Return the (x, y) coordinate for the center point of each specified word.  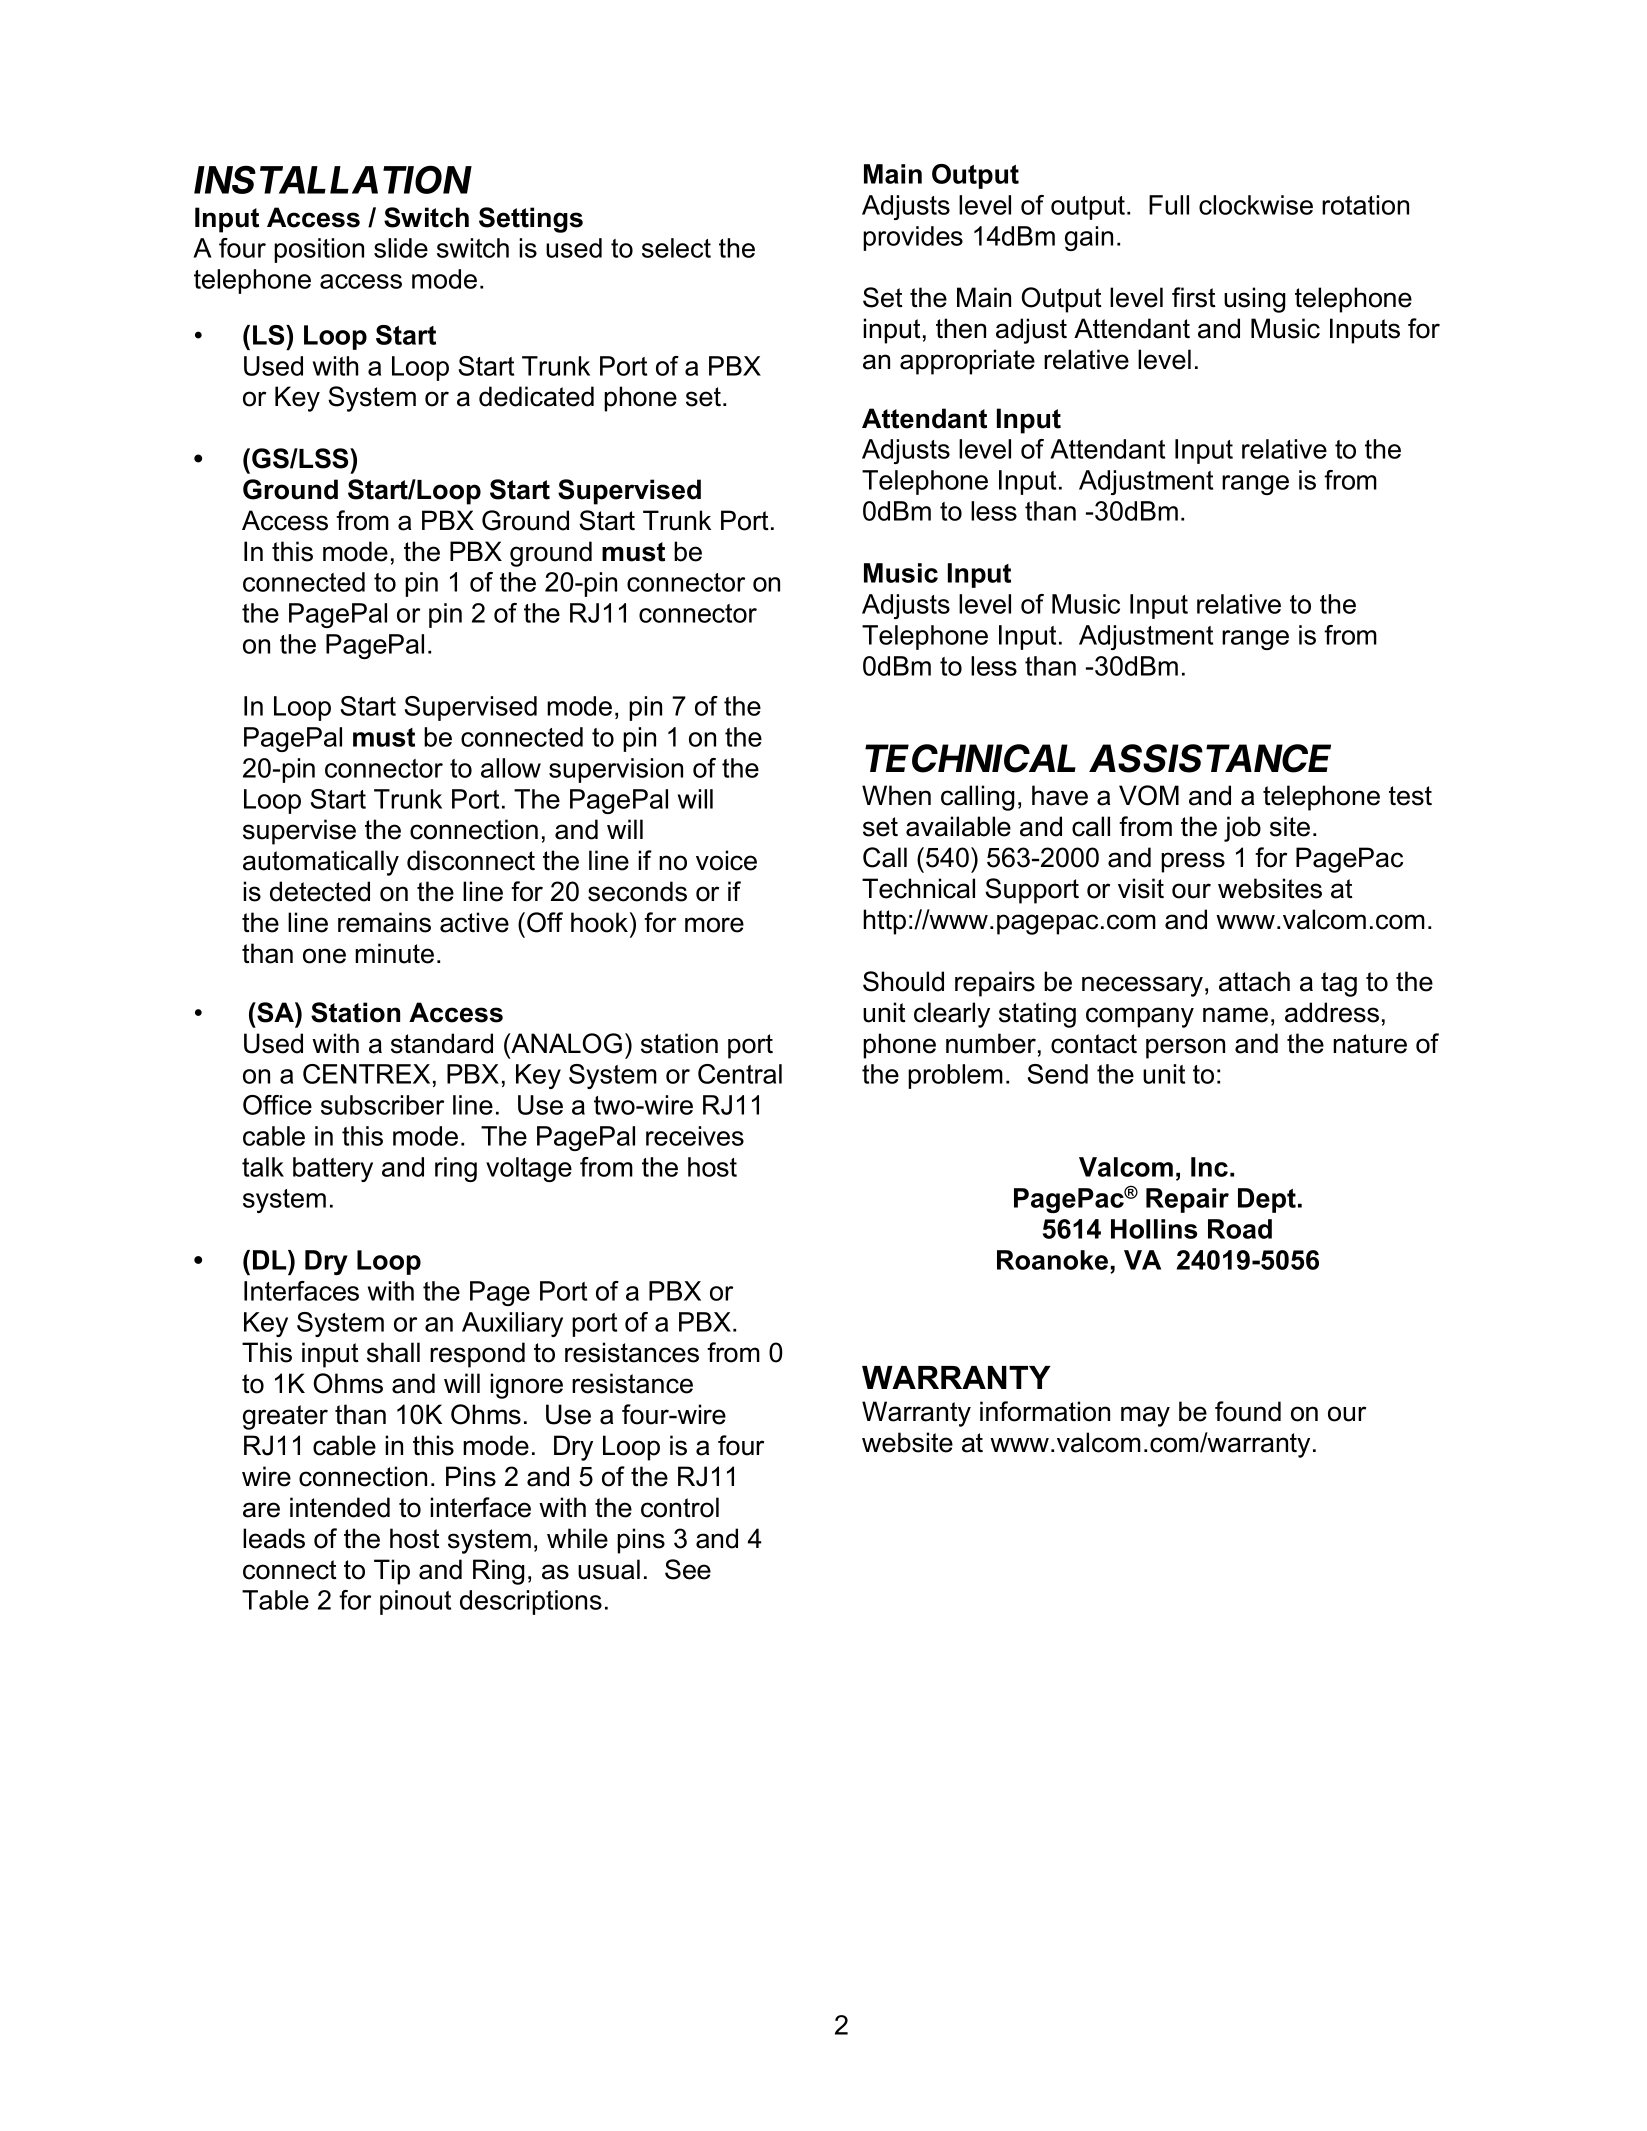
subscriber (382, 1105)
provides (913, 238)
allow (511, 768)
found (1248, 1411)
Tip (392, 1572)
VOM (1149, 795)
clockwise (1256, 205)
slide (401, 248)
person (1185, 1048)
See (688, 1569)
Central (740, 1074)
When (896, 795)
